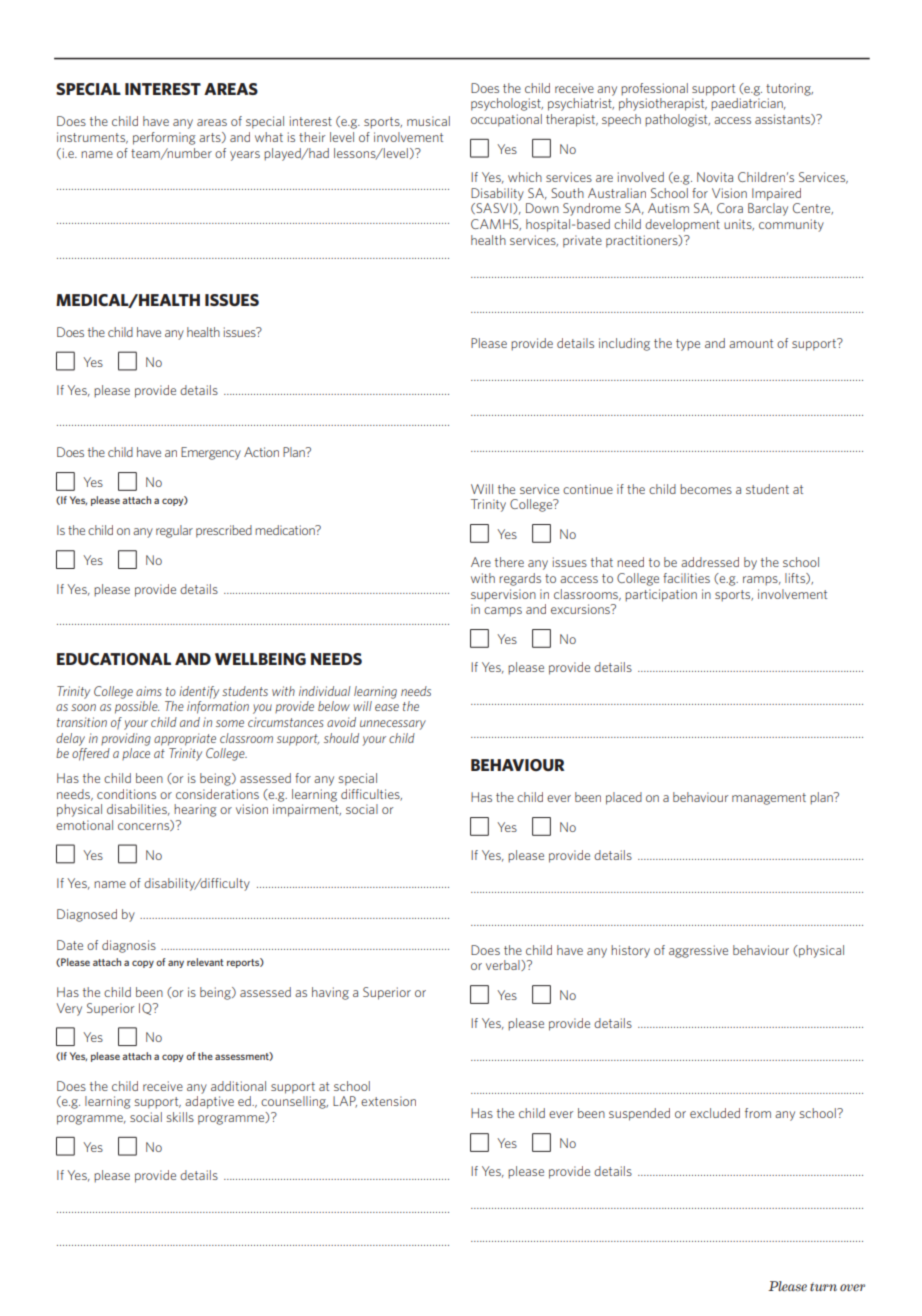  What do you see at coordinates (211, 453) in the document?
I see `Emergency` at bounding box center [211, 453].
